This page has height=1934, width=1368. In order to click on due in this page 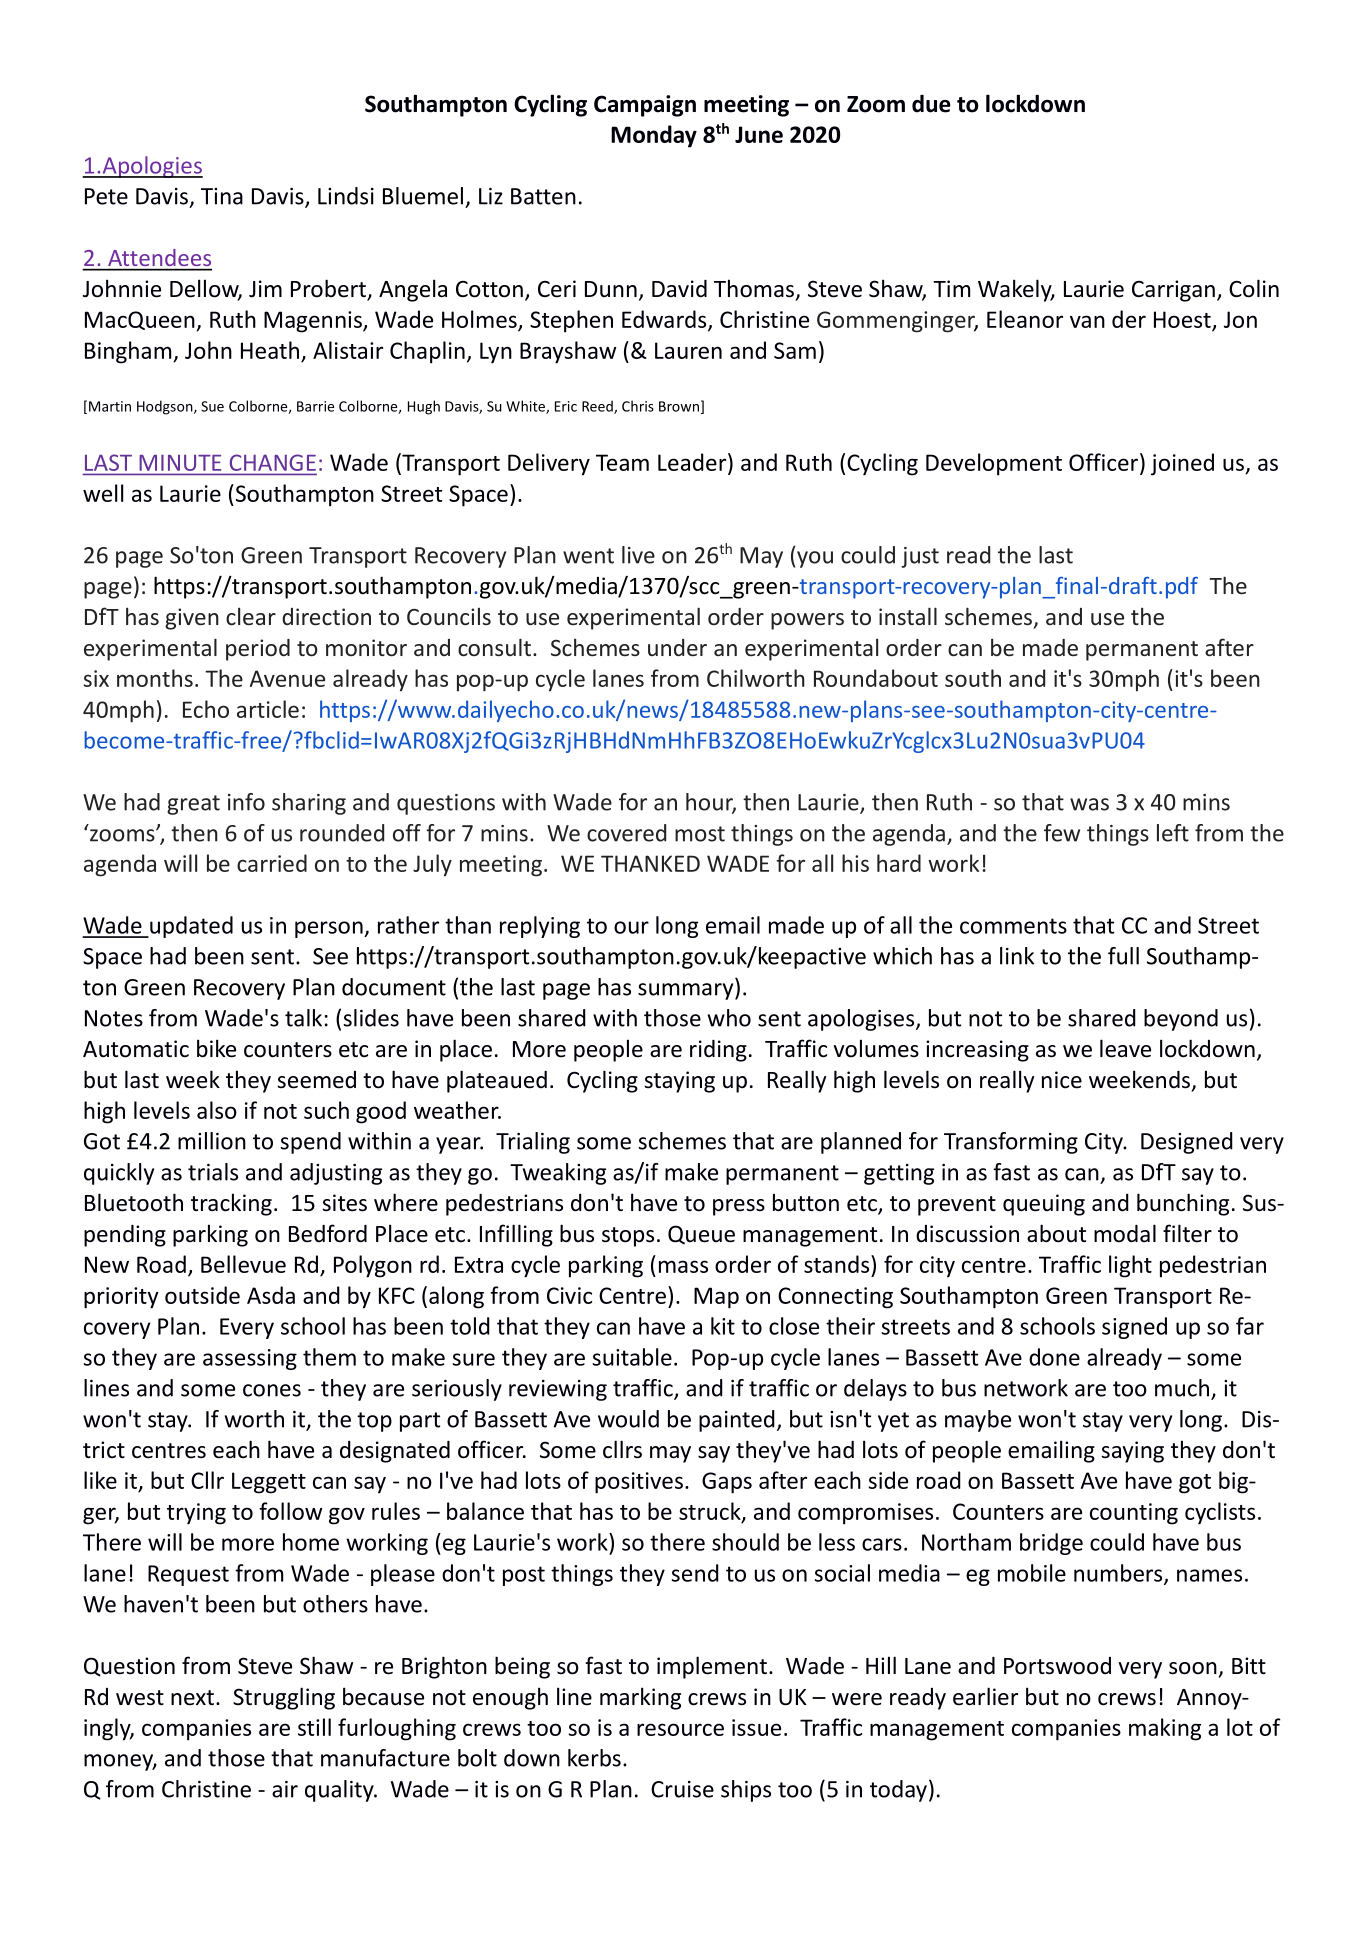, I will do `click(931, 104)`.
